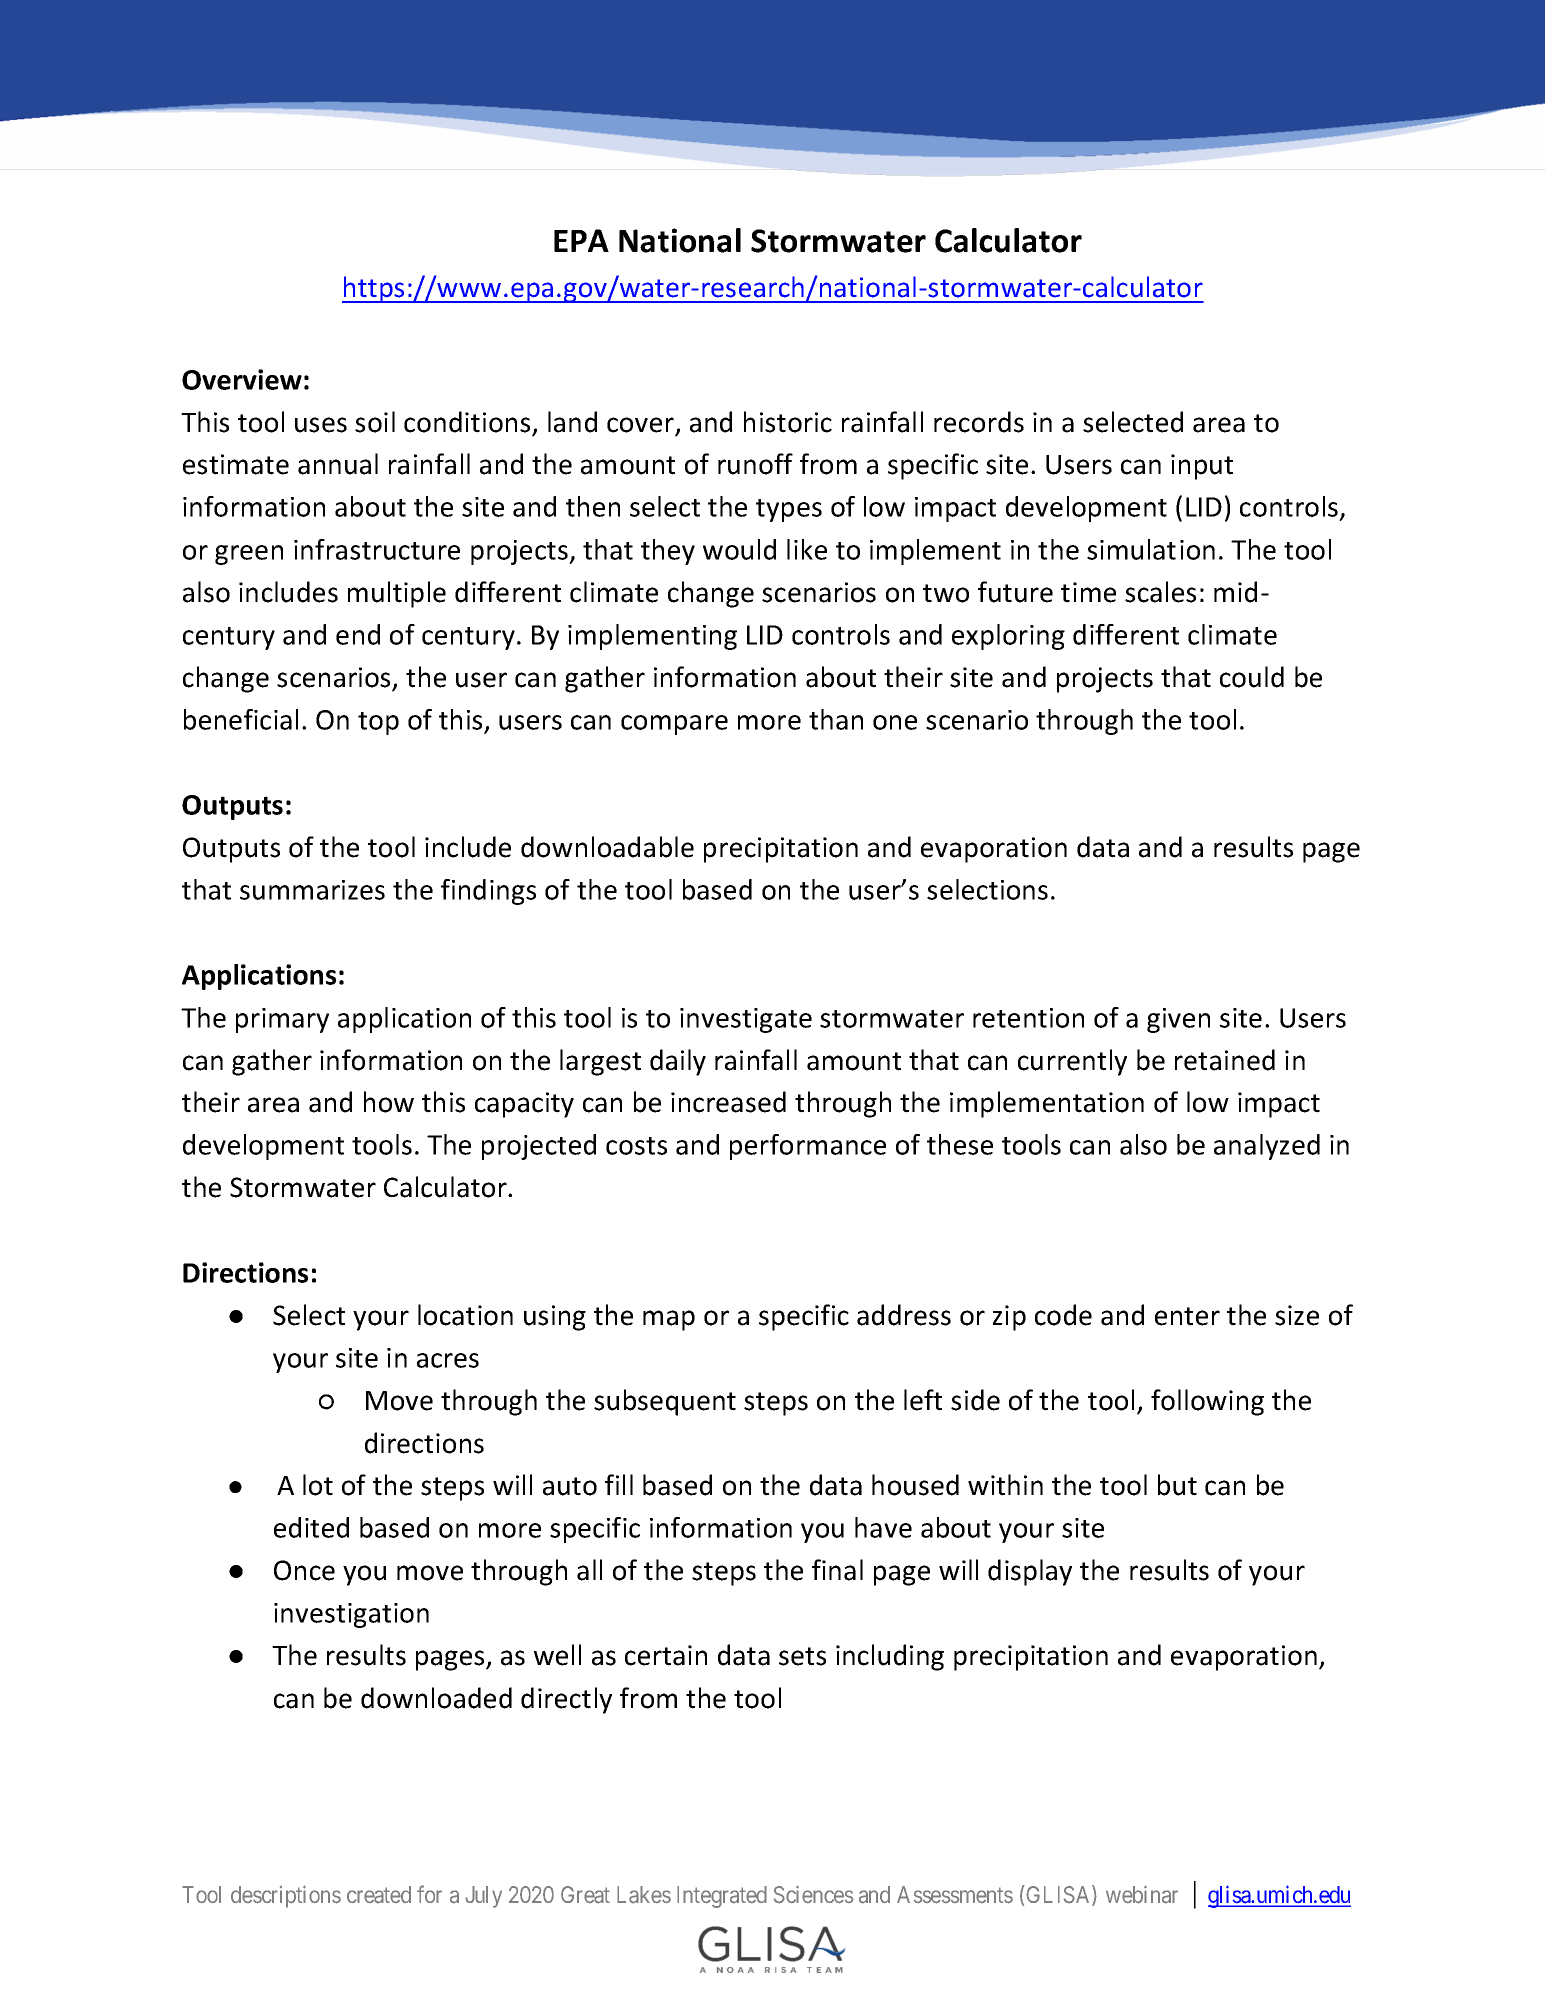 The width and height of the document is (1545, 1999). What do you see at coordinates (448, 1360) in the document?
I see `acres` at bounding box center [448, 1360].
